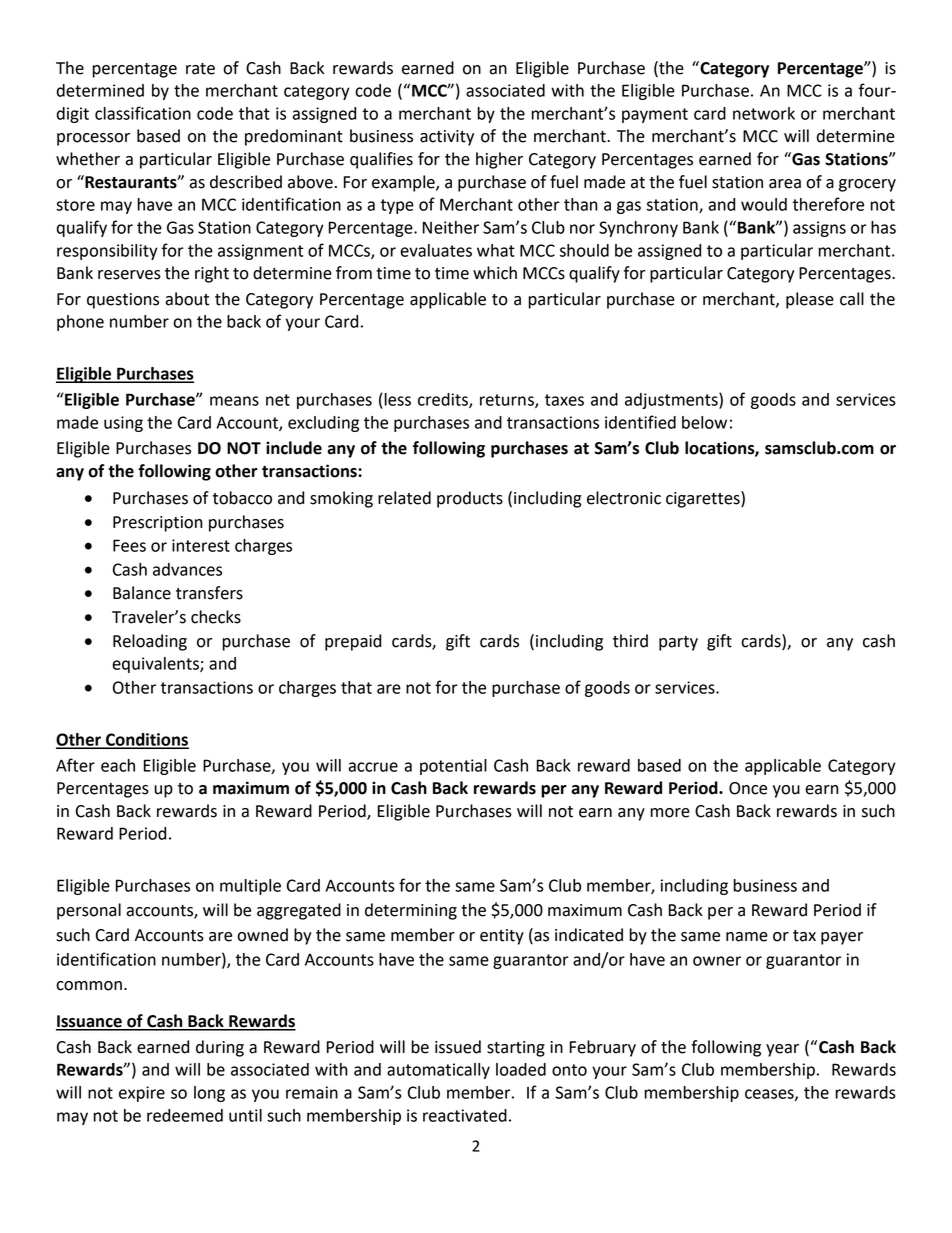 The height and width of the document is (1233, 952). I want to click on Conditions, so click(146, 740).
